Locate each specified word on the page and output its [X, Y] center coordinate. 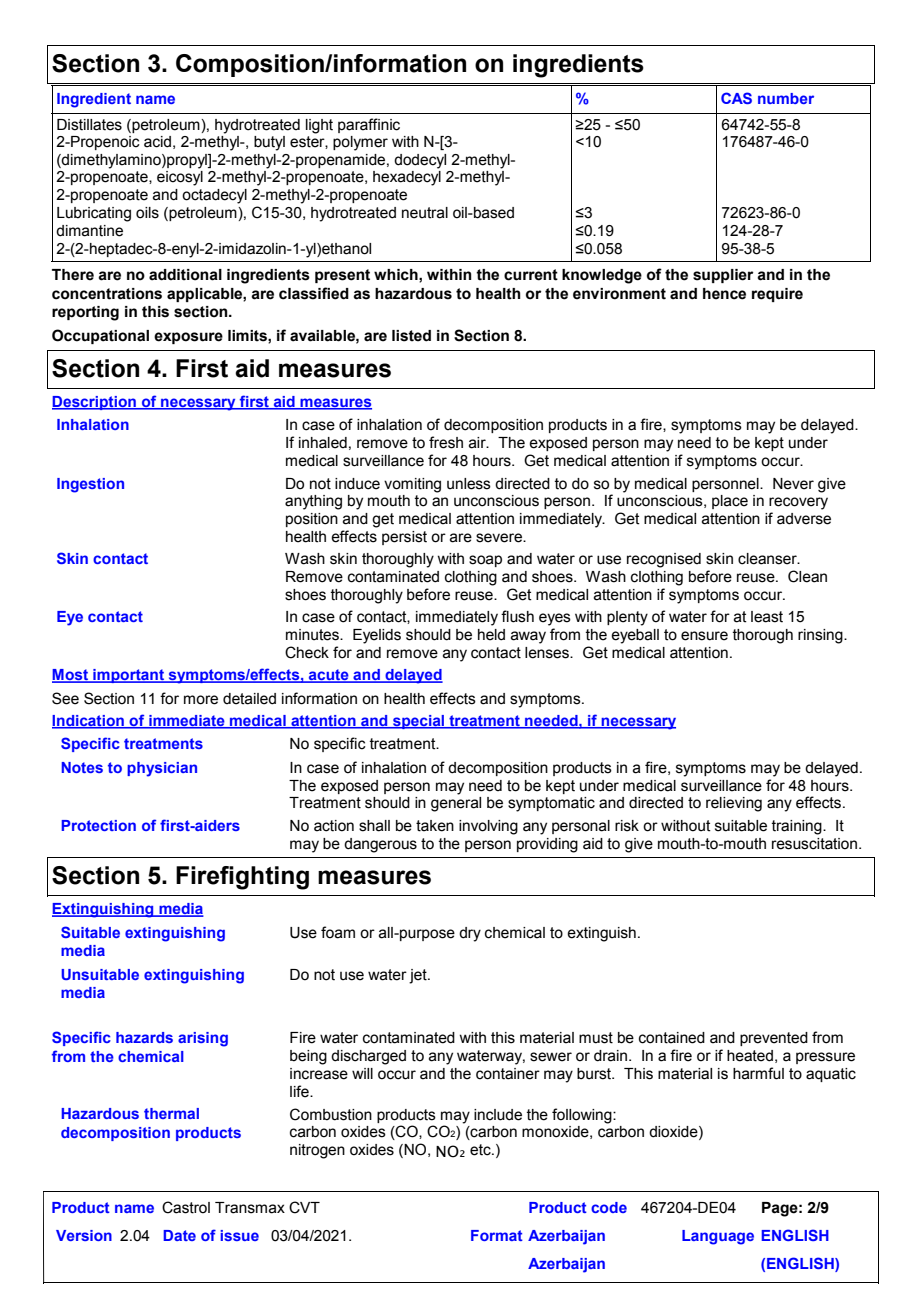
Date [179, 1235]
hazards [144, 1037]
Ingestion [90, 485]
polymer [360, 143]
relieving [734, 804]
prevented [774, 1039]
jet [419, 976]
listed [411, 336]
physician [162, 769]
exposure [188, 338]
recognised [664, 560]
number [786, 98]
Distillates [89, 125]
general [456, 804]
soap [485, 561]
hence [724, 294]
